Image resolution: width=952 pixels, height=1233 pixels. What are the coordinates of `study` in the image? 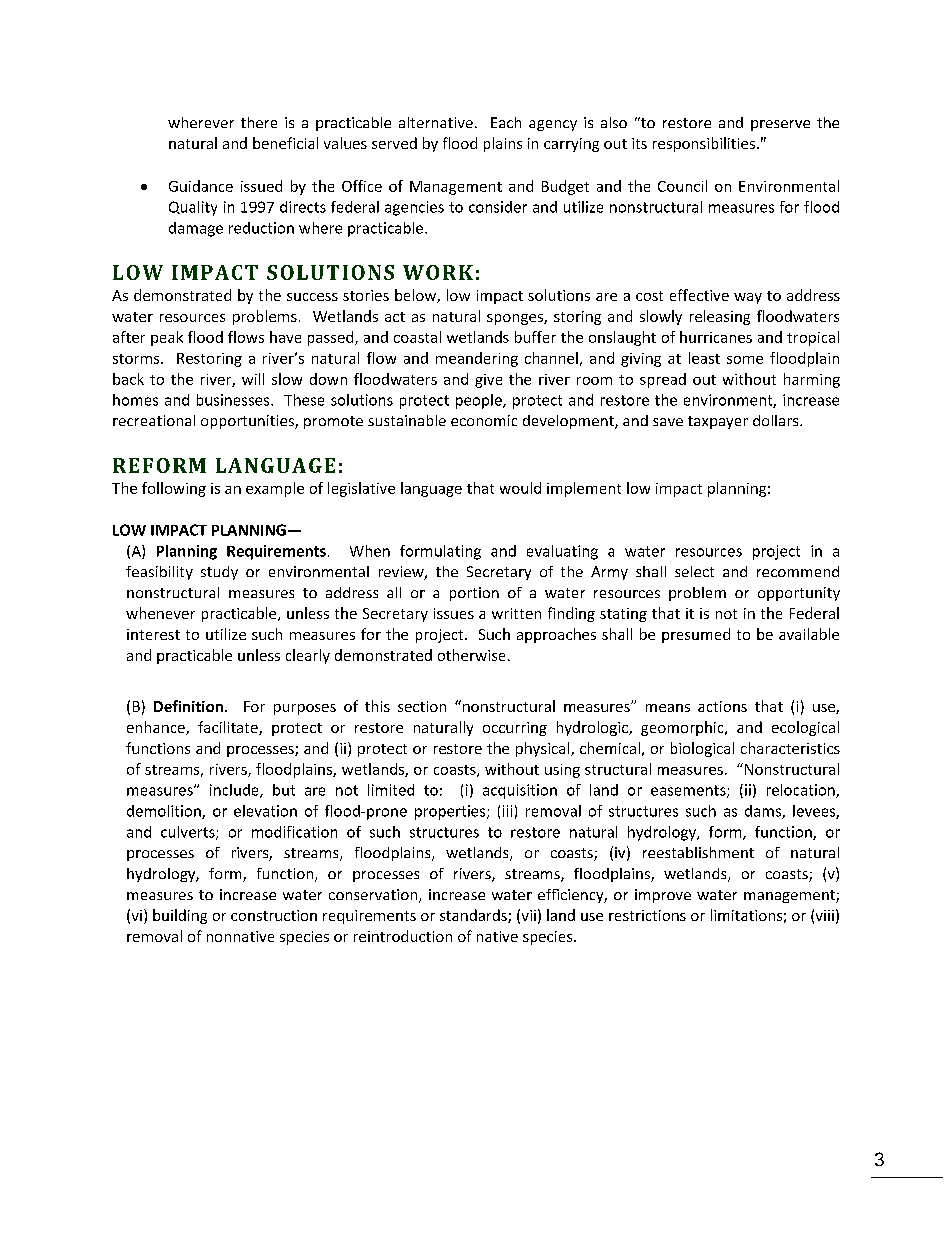 It's located at (219, 573).
